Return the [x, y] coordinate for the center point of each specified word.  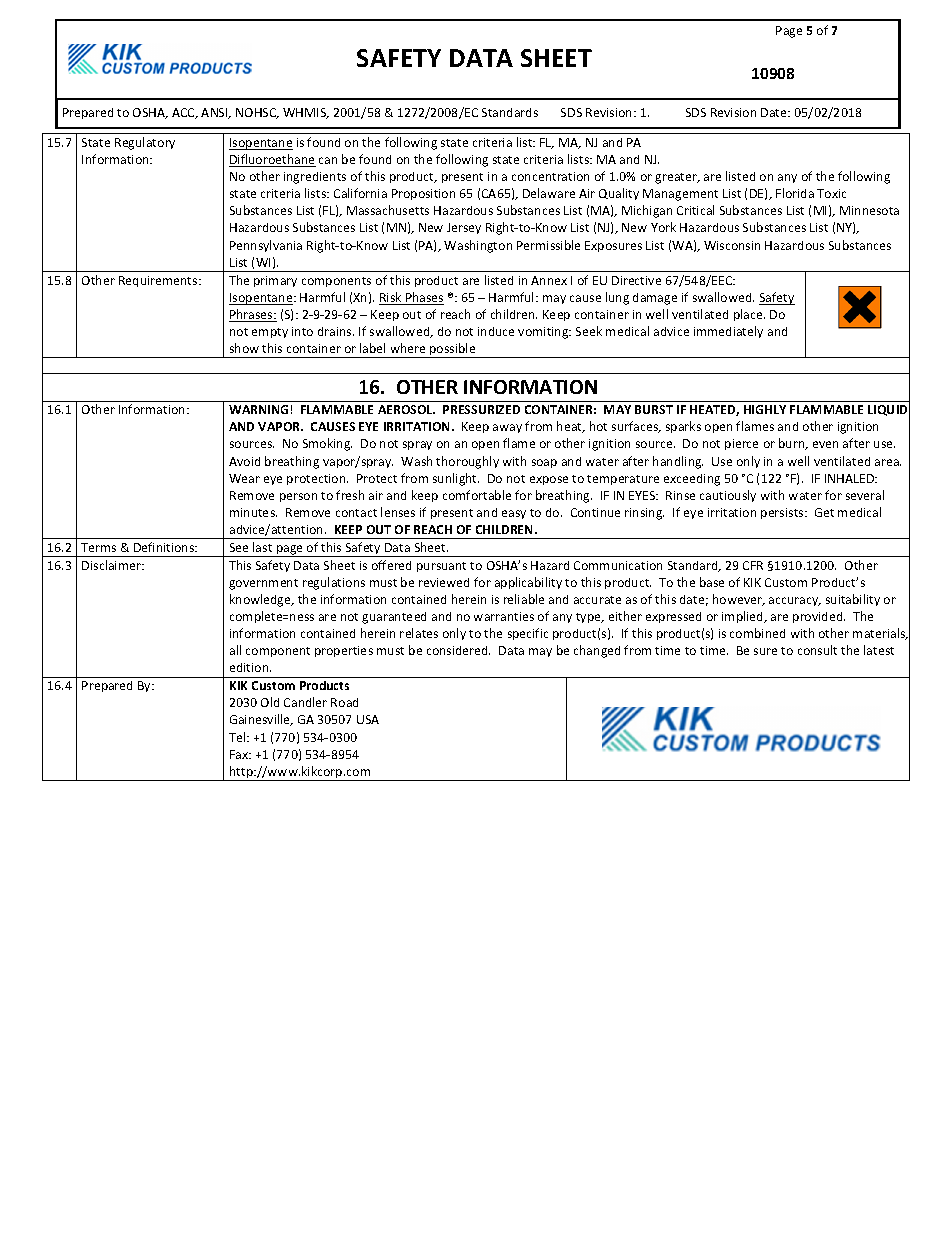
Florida [795, 193]
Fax [240, 754]
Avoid [244, 461]
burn [793, 444]
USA [368, 719]
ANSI [215, 113]
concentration [550, 176]
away [507, 428]
